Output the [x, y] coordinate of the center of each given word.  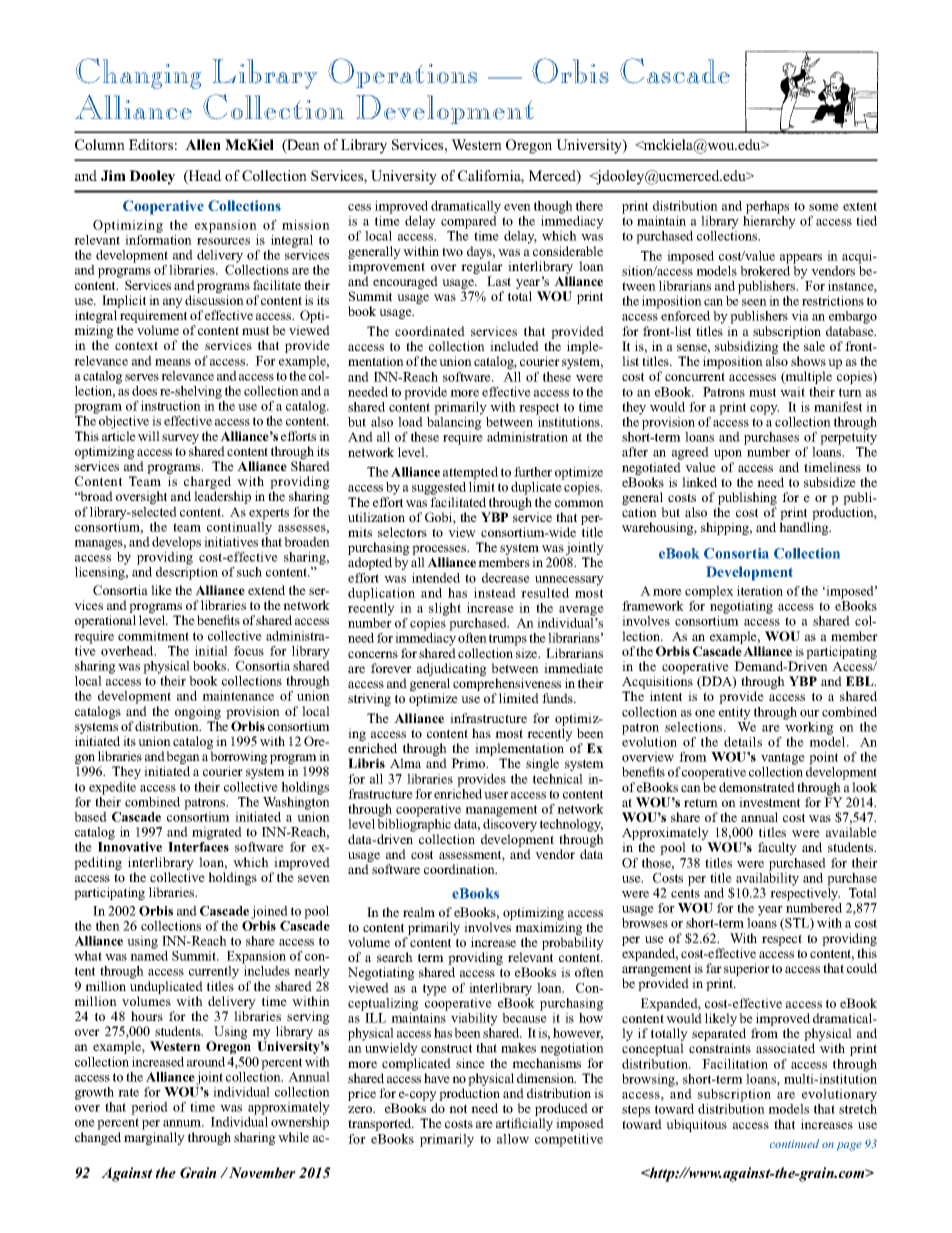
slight [445, 609]
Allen [203, 144]
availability [767, 878]
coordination [460, 869]
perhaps [767, 207]
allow [513, 1139]
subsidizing [747, 349]
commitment [153, 636]
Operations [402, 73]
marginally [154, 1138]
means [173, 362]
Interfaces [198, 847]
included [514, 346]
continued [794, 1143]
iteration [760, 591]
